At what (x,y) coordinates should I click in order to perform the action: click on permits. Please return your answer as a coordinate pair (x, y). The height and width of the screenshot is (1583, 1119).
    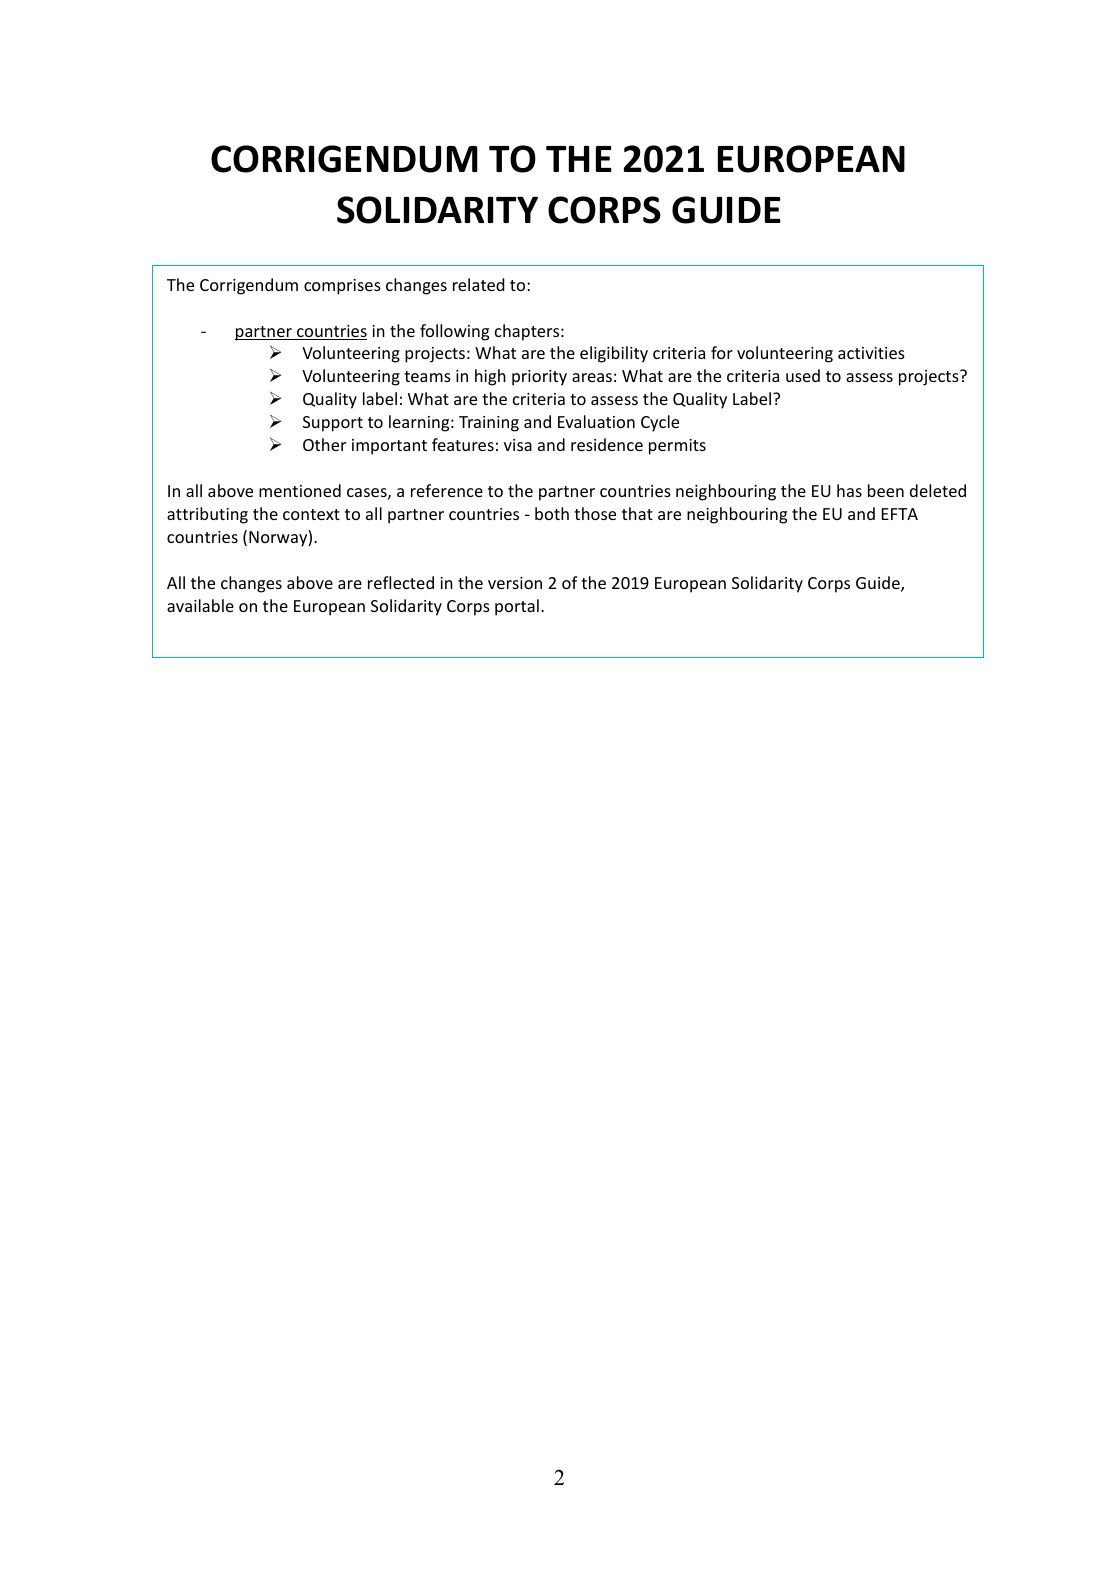
    Looking at the image, I should click on (677, 447).
